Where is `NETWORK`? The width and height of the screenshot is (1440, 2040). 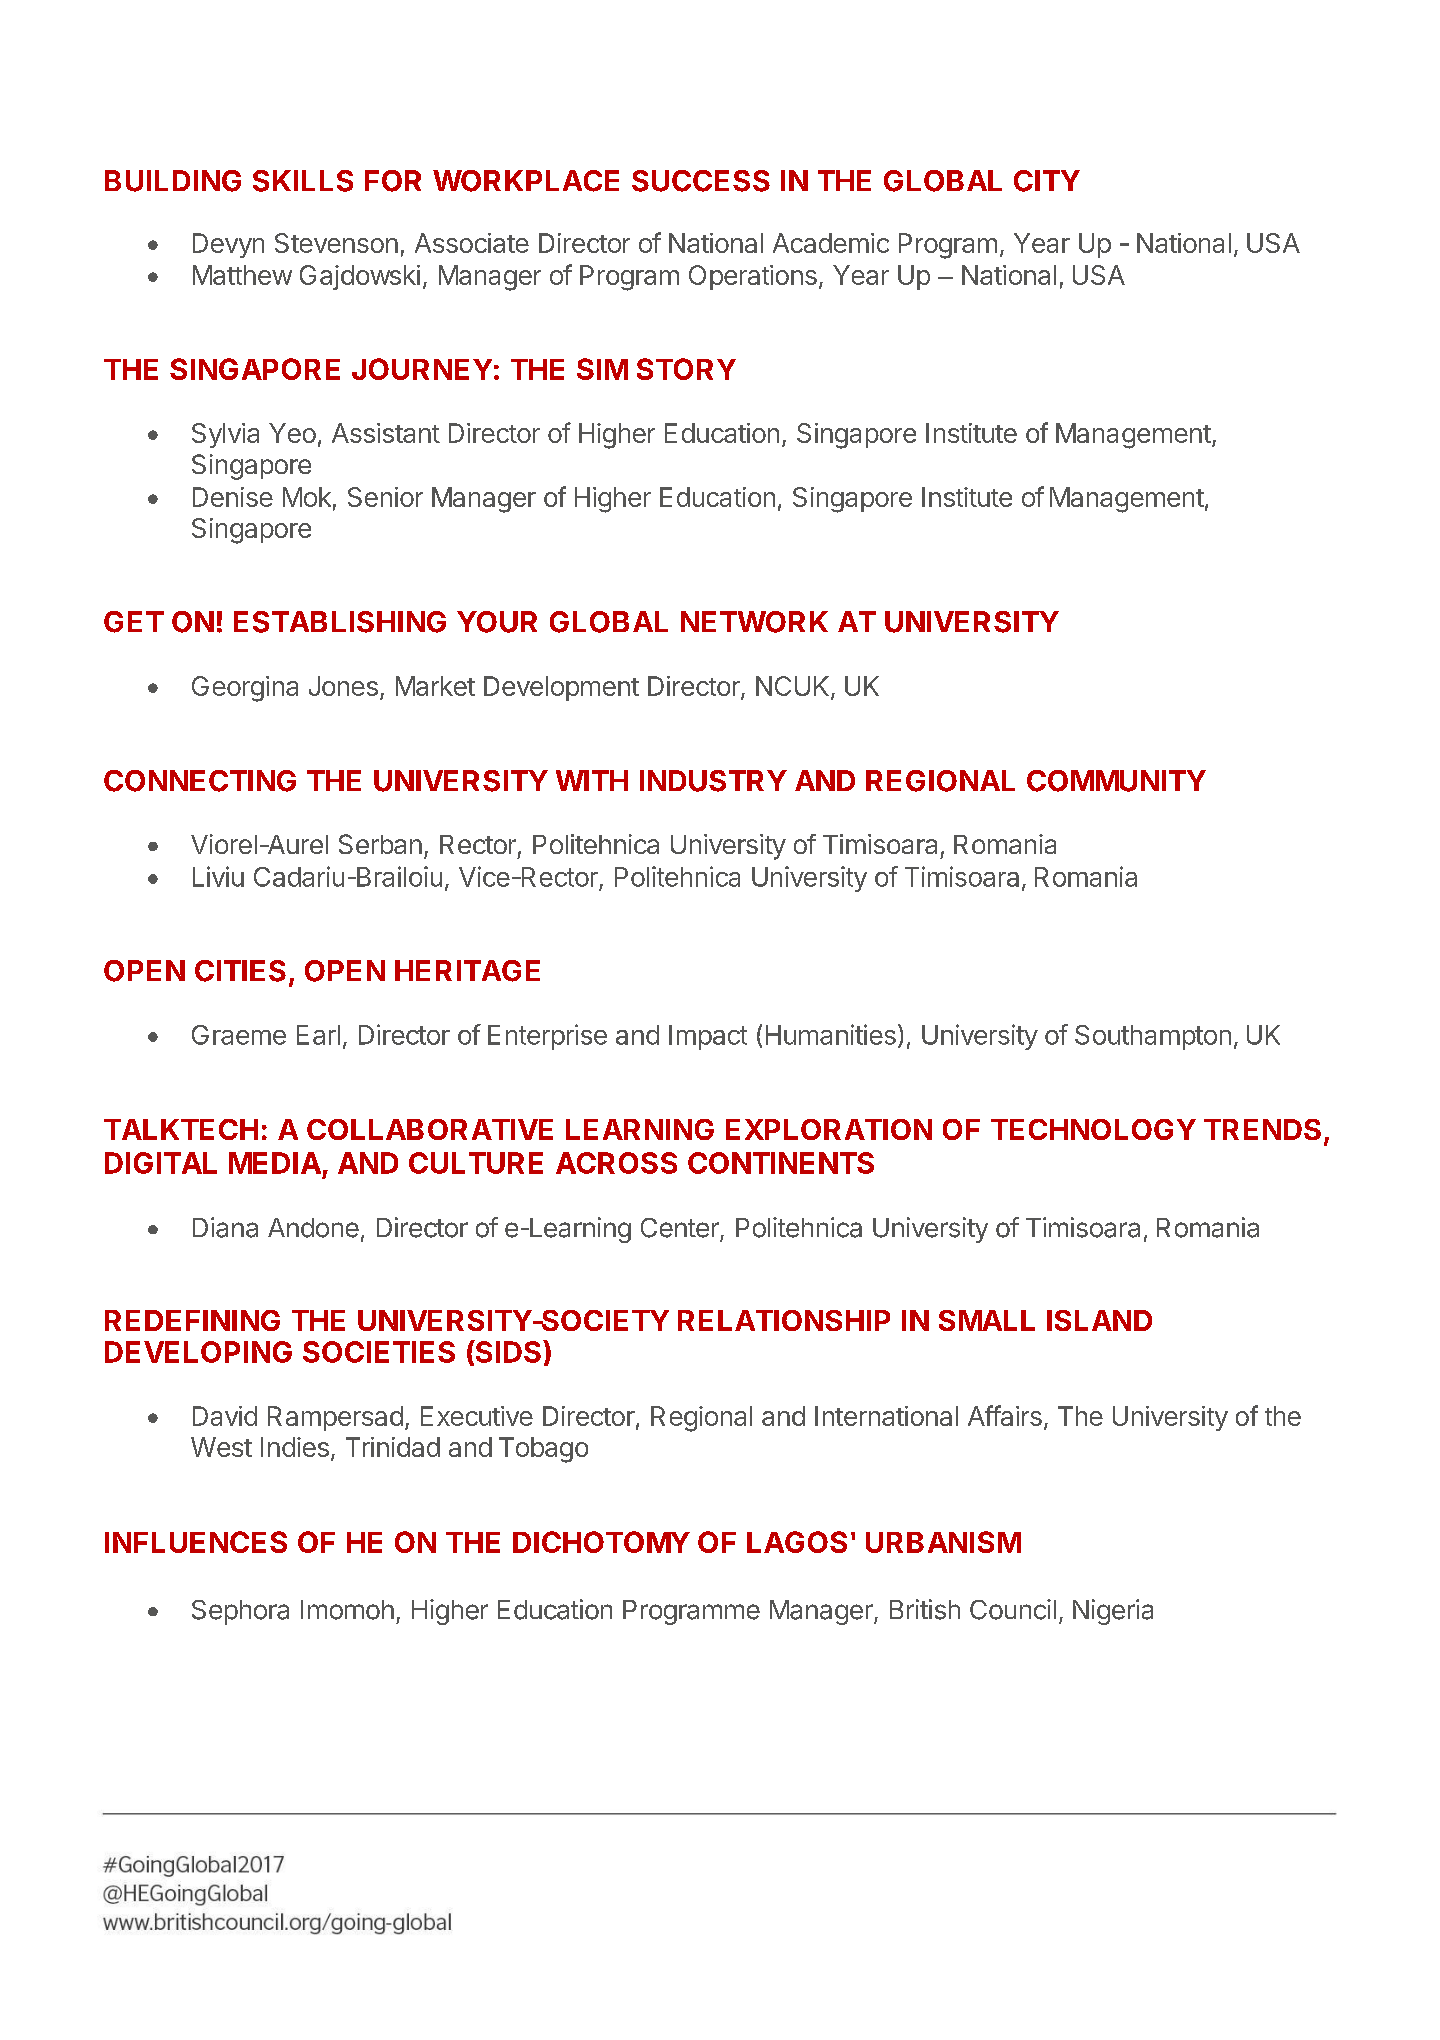 NETWORK is located at coordinates (754, 622).
